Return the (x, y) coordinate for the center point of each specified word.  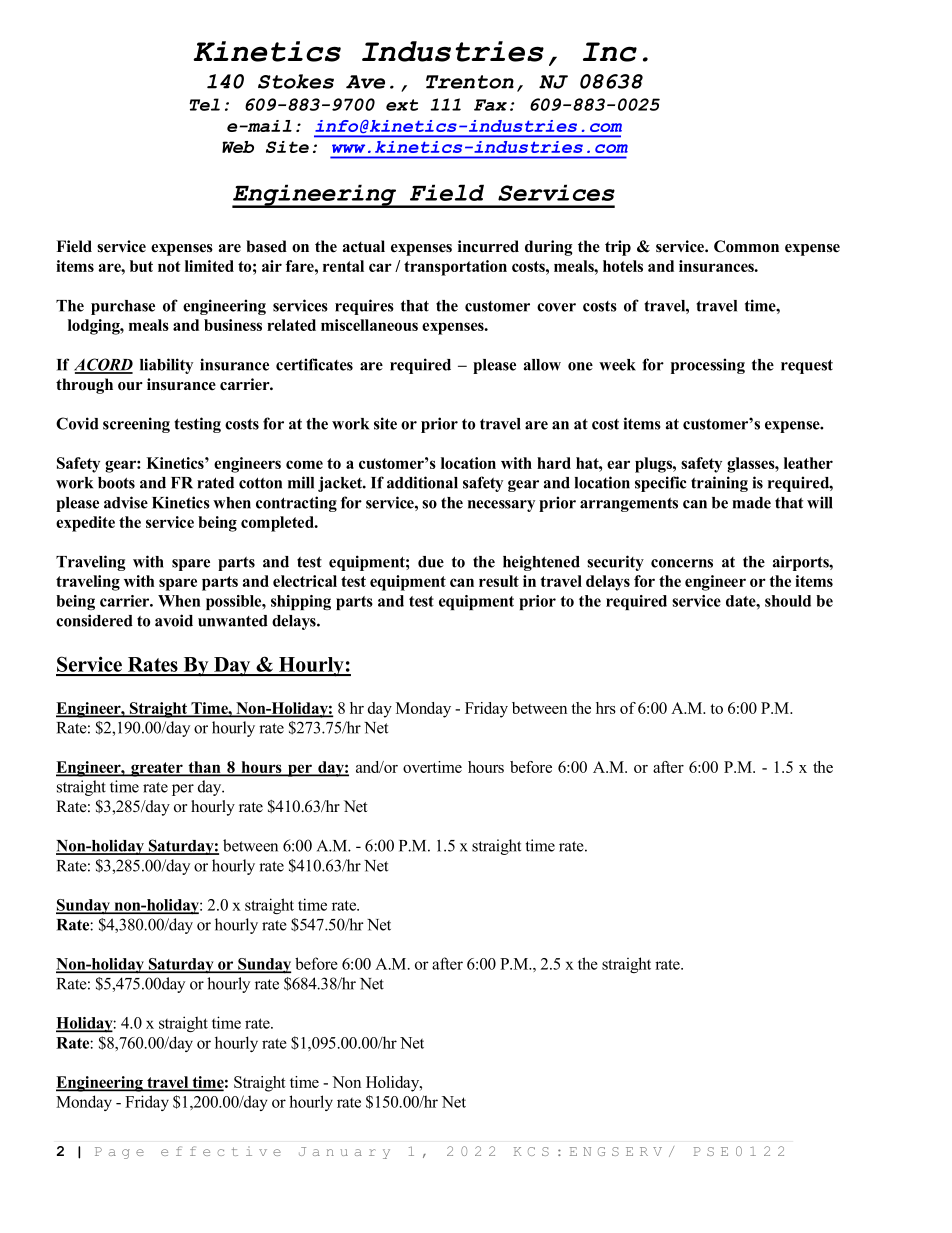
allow (542, 365)
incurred (488, 246)
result (499, 581)
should (788, 601)
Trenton (470, 82)
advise (126, 502)
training (719, 484)
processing (708, 366)
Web (238, 147)
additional (422, 482)
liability (166, 366)
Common (746, 246)
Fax (490, 105)
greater (157, 769)
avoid (174, 620)
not (169, 266)
